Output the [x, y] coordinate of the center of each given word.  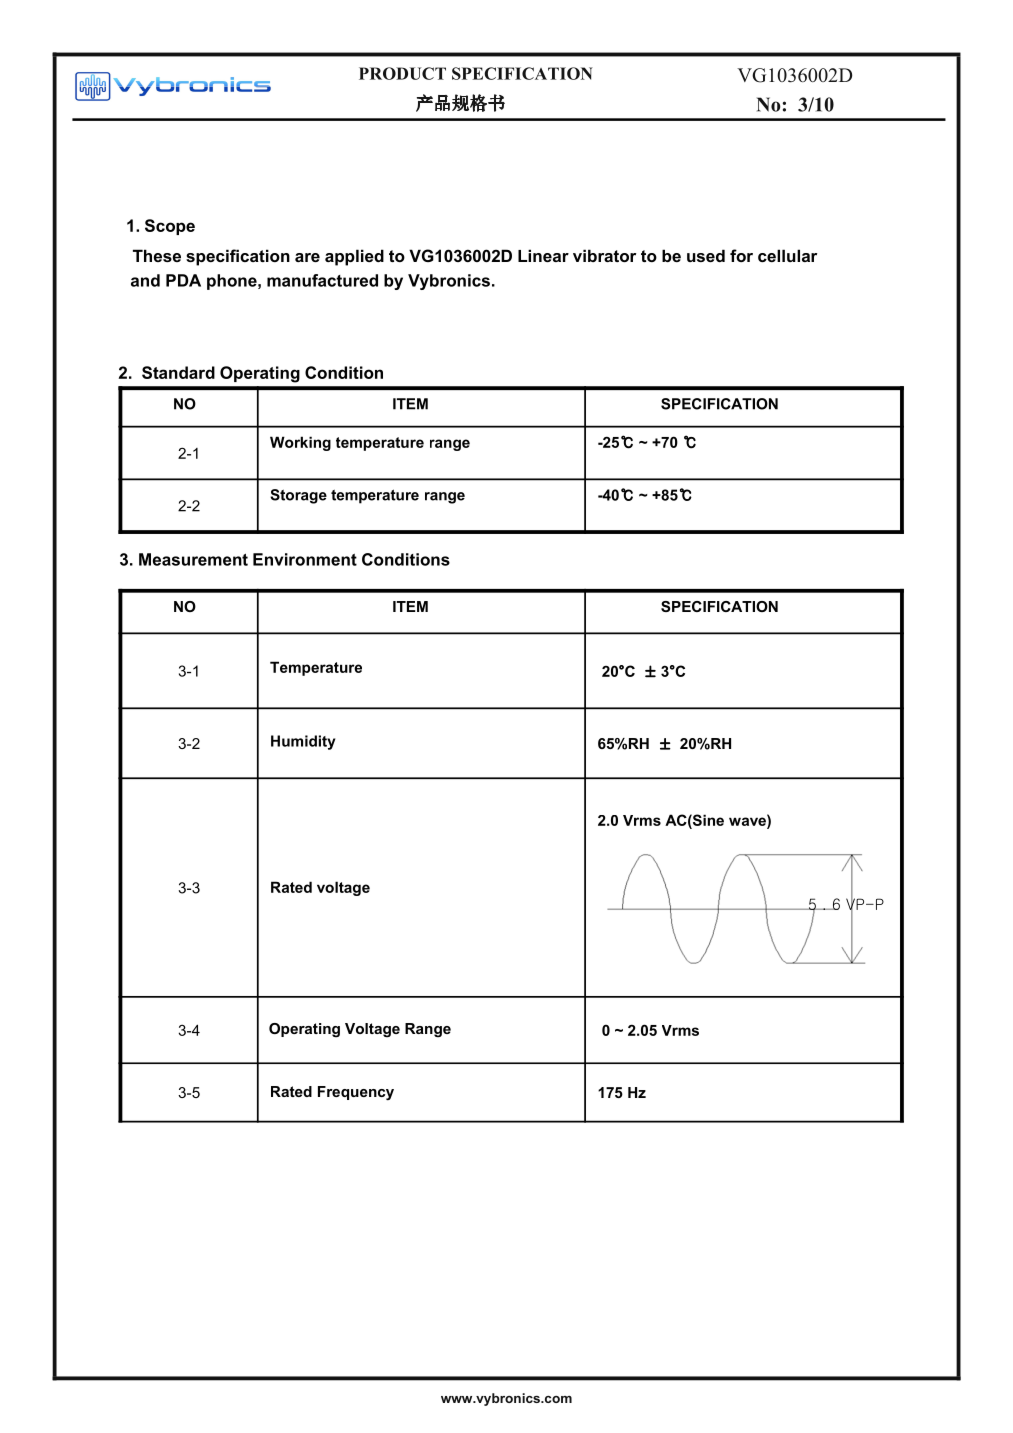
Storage [298, 496]
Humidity [303, 742]
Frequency [356, 1093]
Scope [170, 227]
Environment [305, 559]
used [706, 255]
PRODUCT [402, 73]
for [741, 255]
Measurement [193, 559]
